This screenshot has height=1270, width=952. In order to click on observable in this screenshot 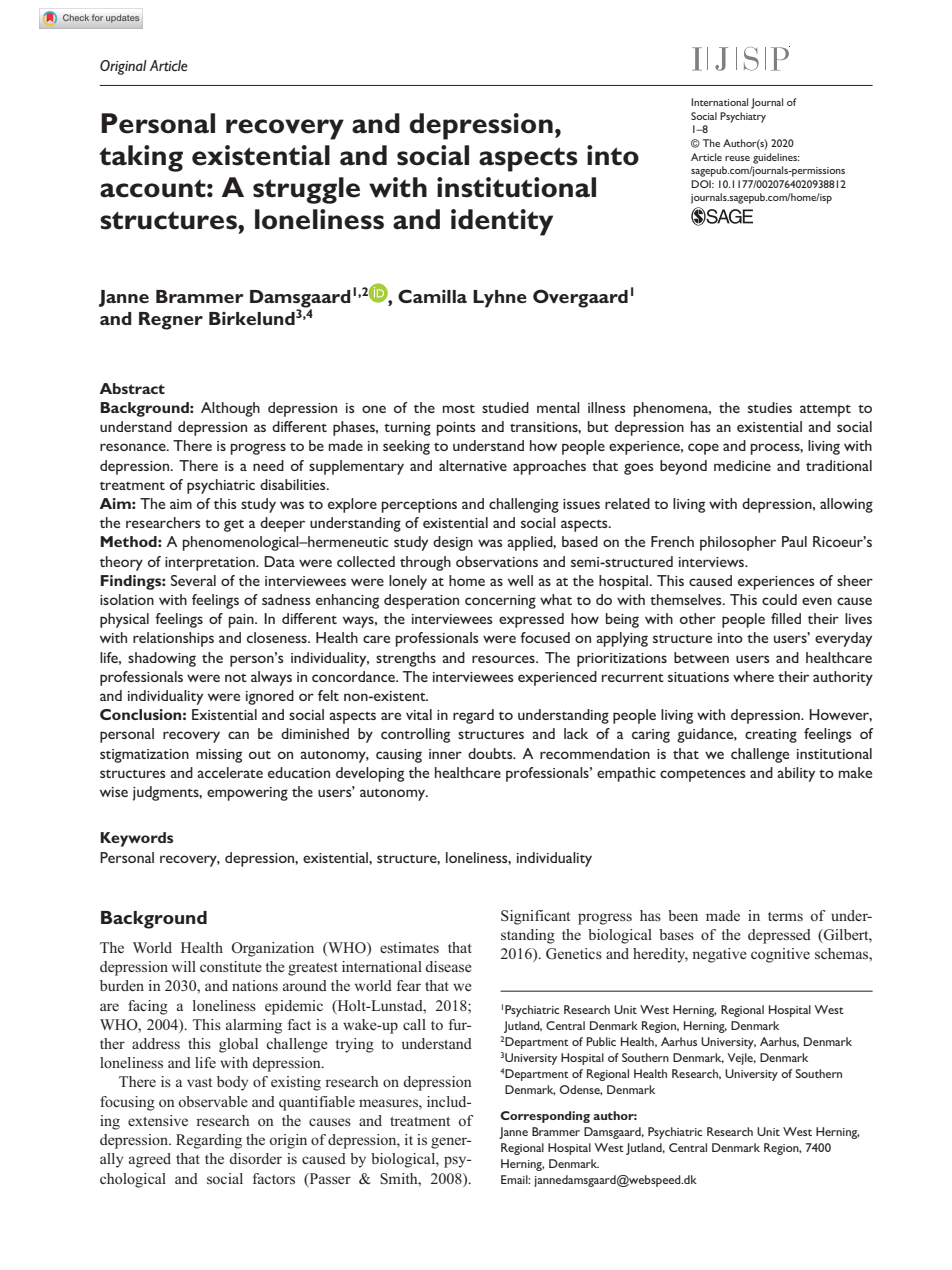, I will do `click(213, 1101)`.
